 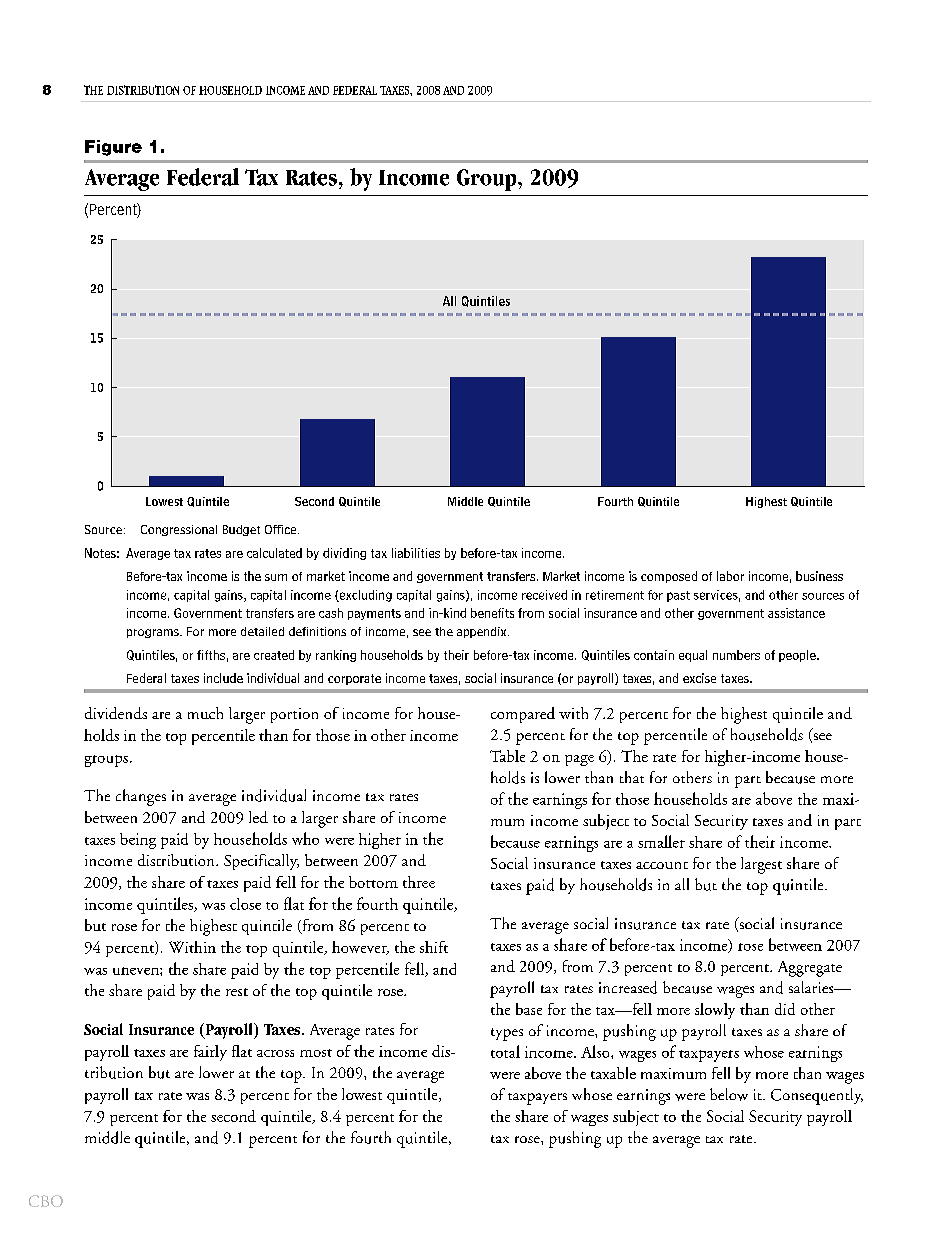 I want to click on total, so click(x=505, y=1051).
